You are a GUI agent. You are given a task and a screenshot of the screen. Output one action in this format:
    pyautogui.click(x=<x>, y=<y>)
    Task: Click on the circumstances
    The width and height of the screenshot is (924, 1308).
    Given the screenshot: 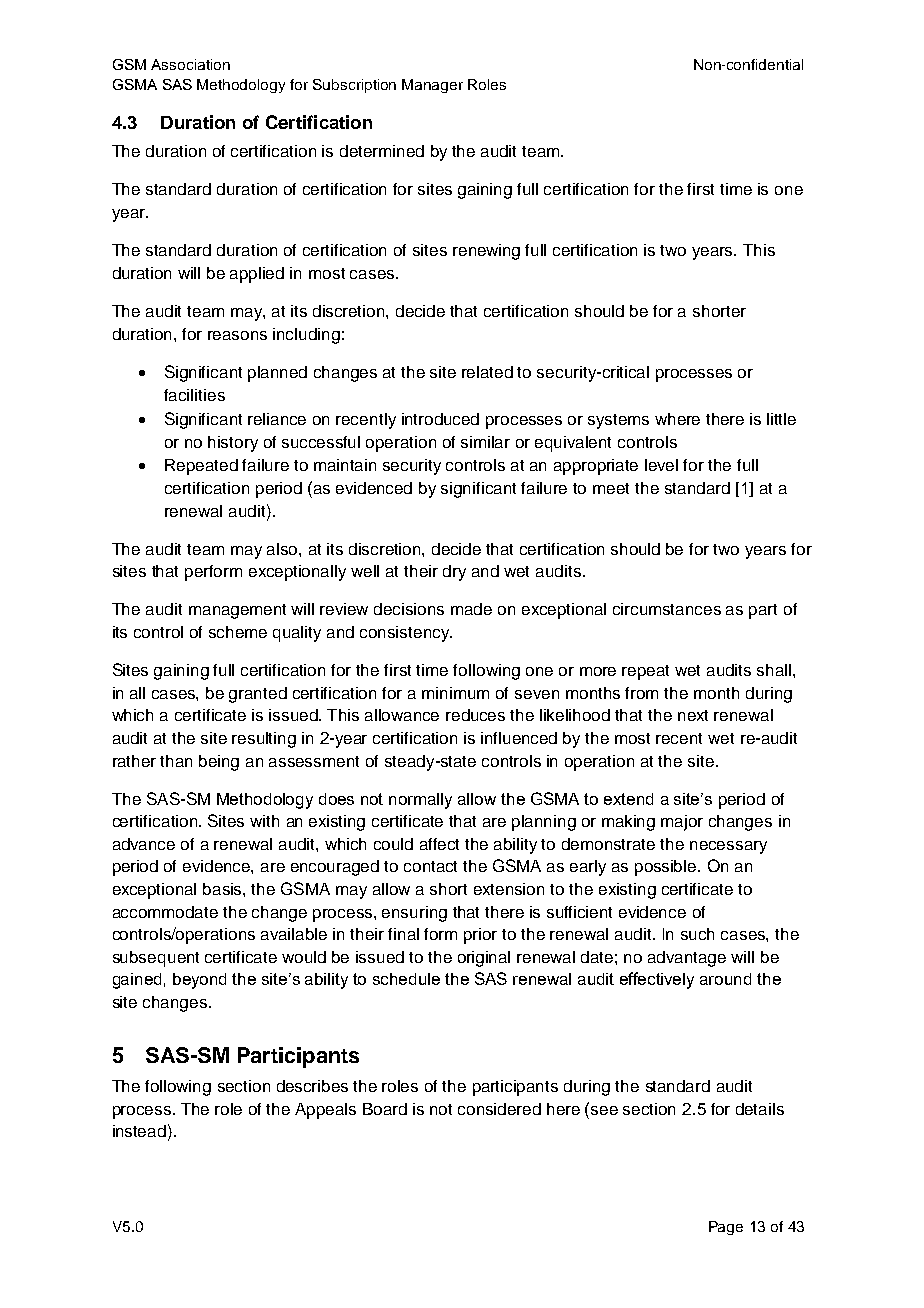 What is the action you would take?
    pyautogui.click(x=667, y=609)
